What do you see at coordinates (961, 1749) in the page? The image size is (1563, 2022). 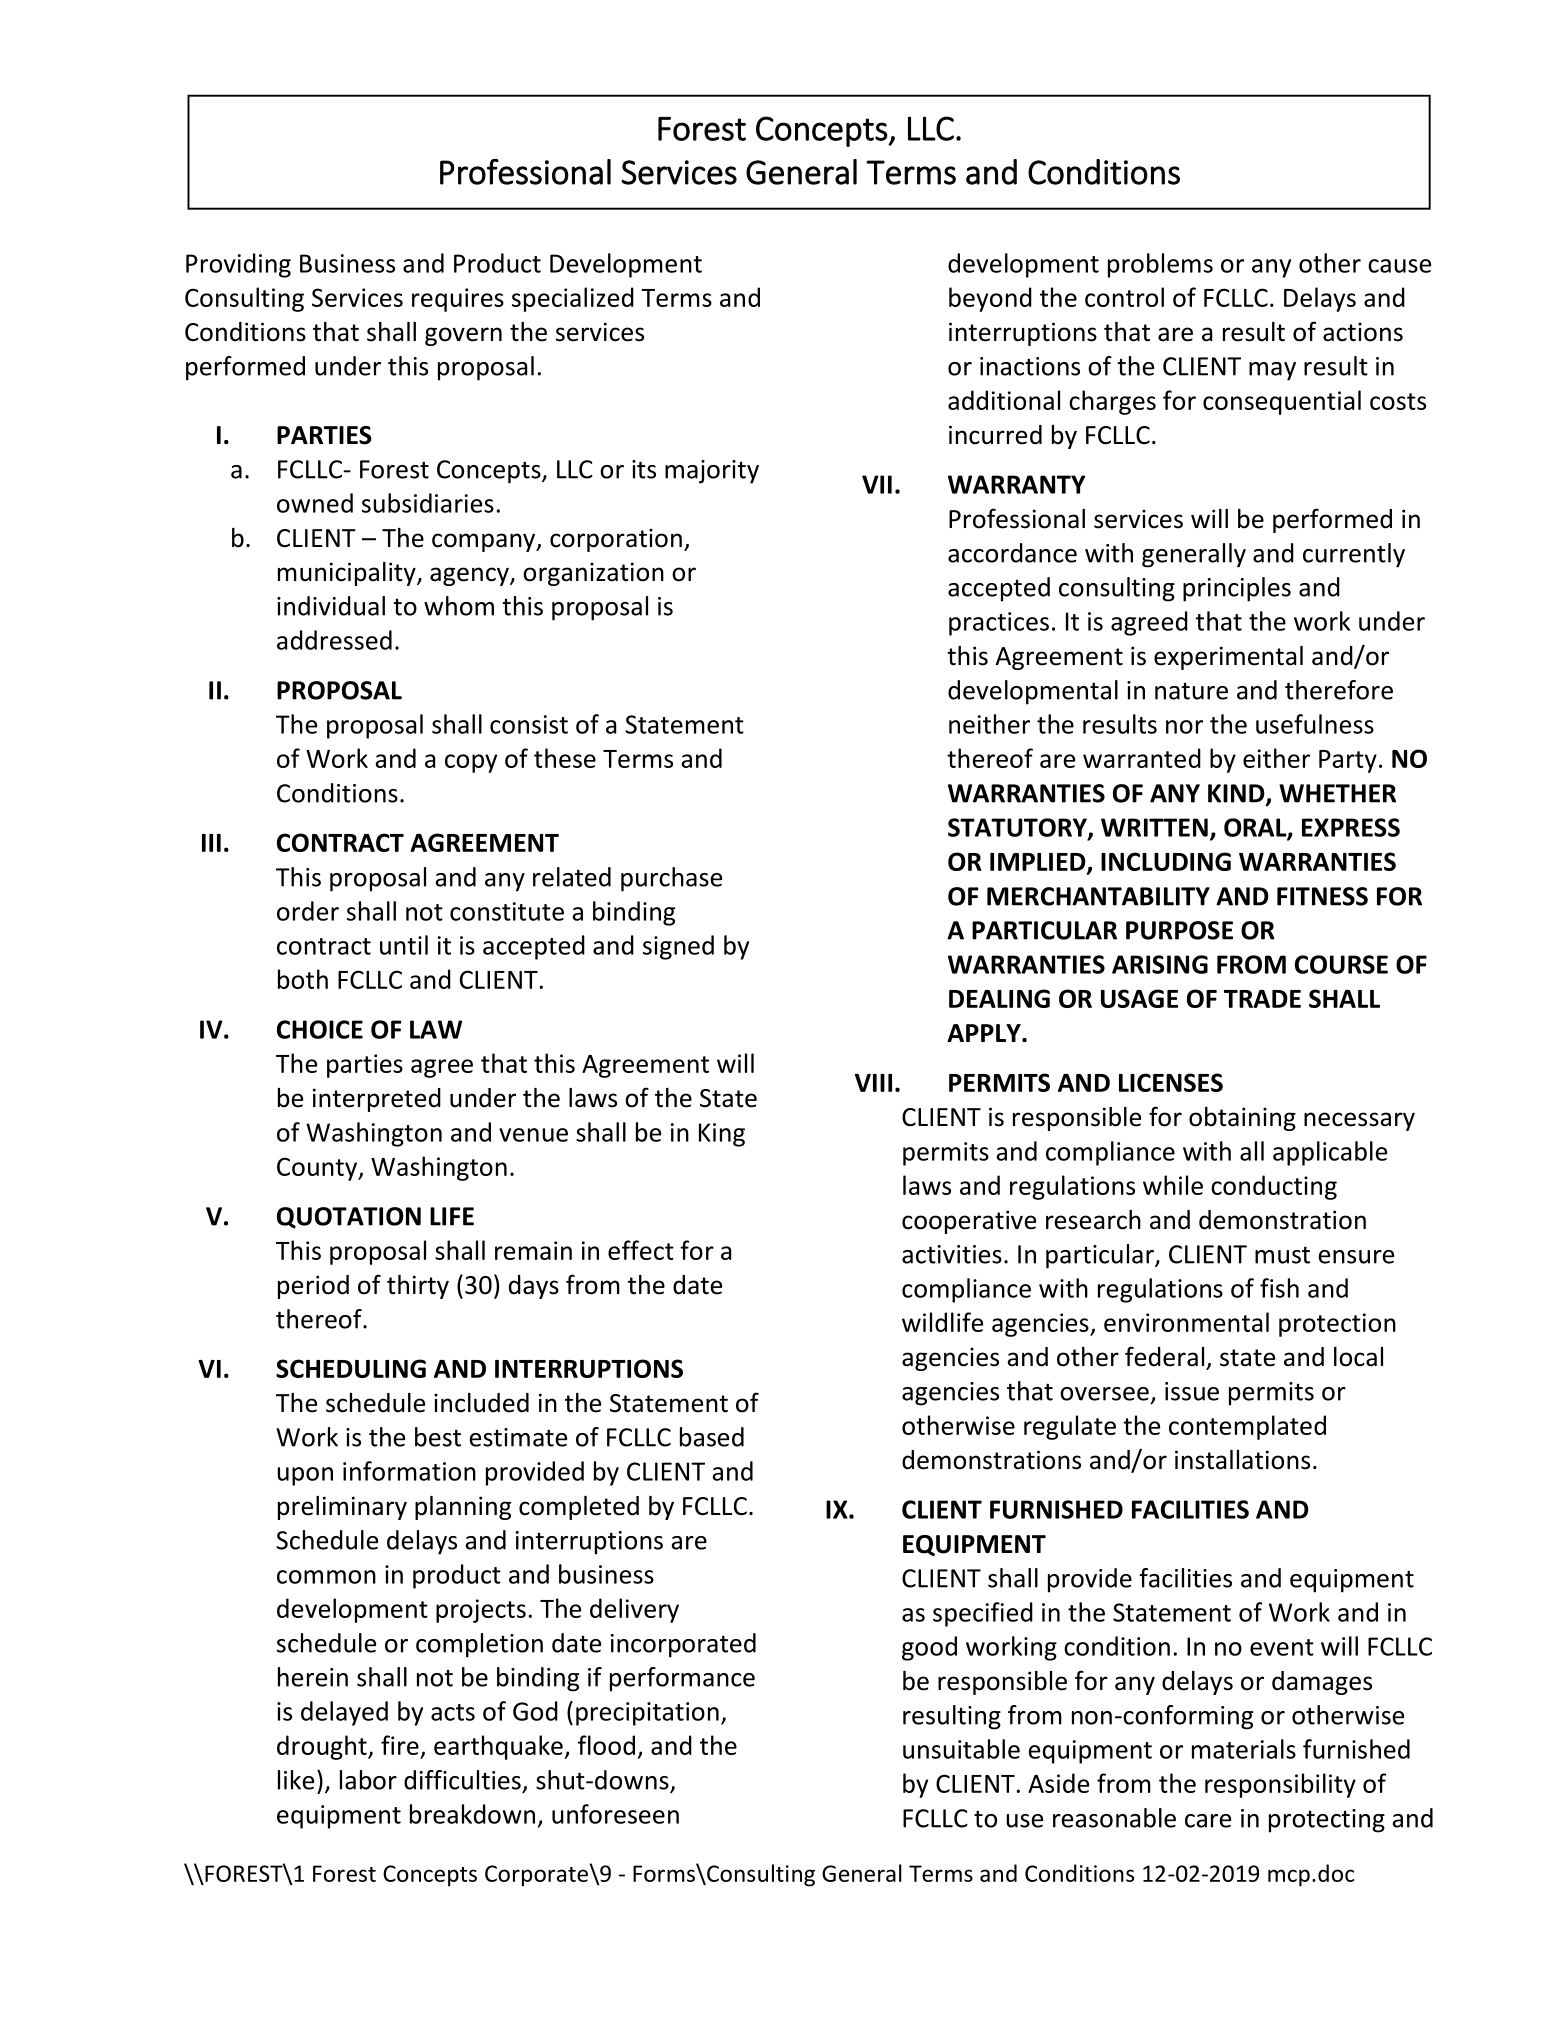 I see `unsuitable` at bounding box center [961, 1749].
